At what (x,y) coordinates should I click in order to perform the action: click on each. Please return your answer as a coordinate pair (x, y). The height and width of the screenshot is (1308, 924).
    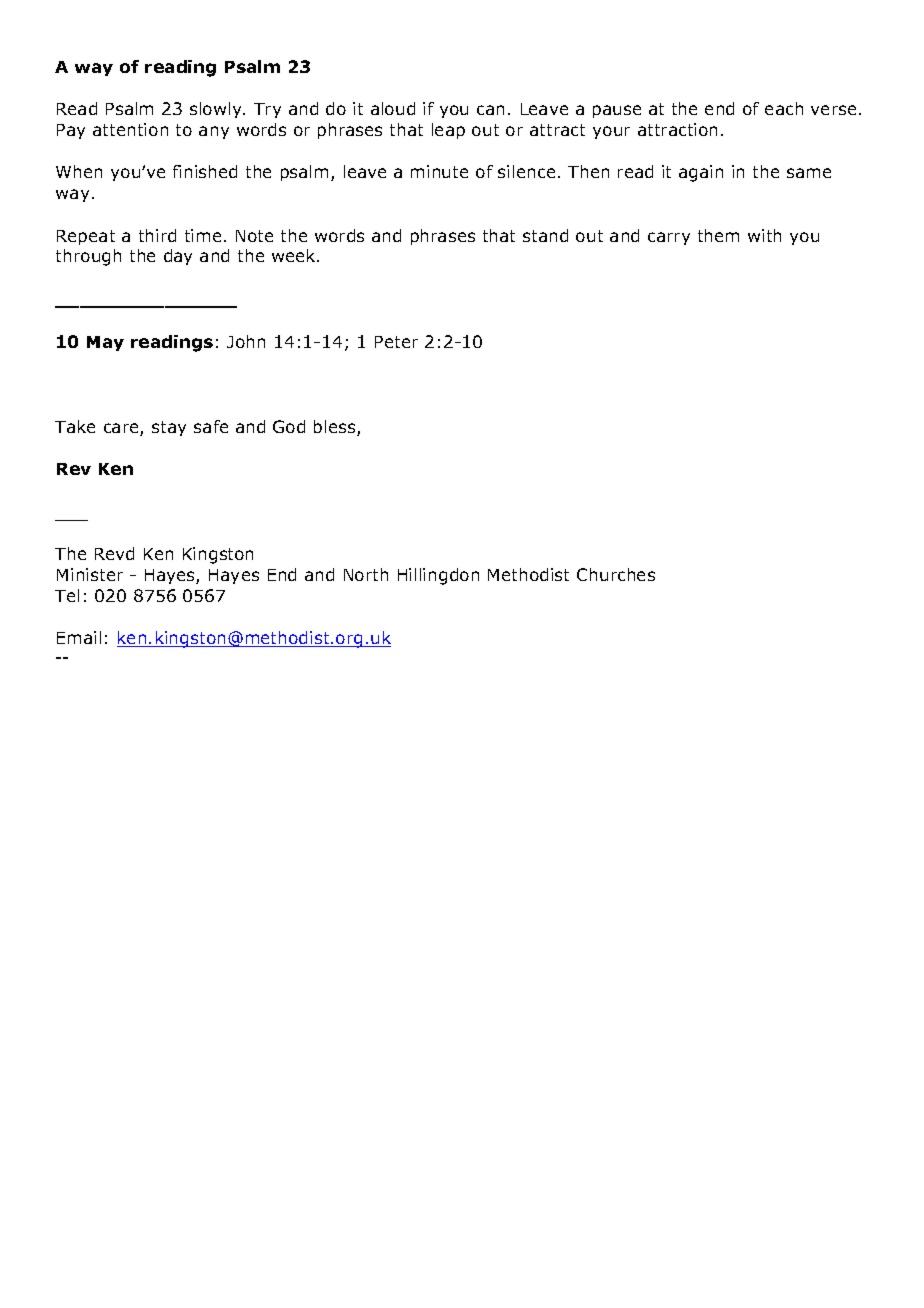
    Looking at the image, I should click on (784, 108).
